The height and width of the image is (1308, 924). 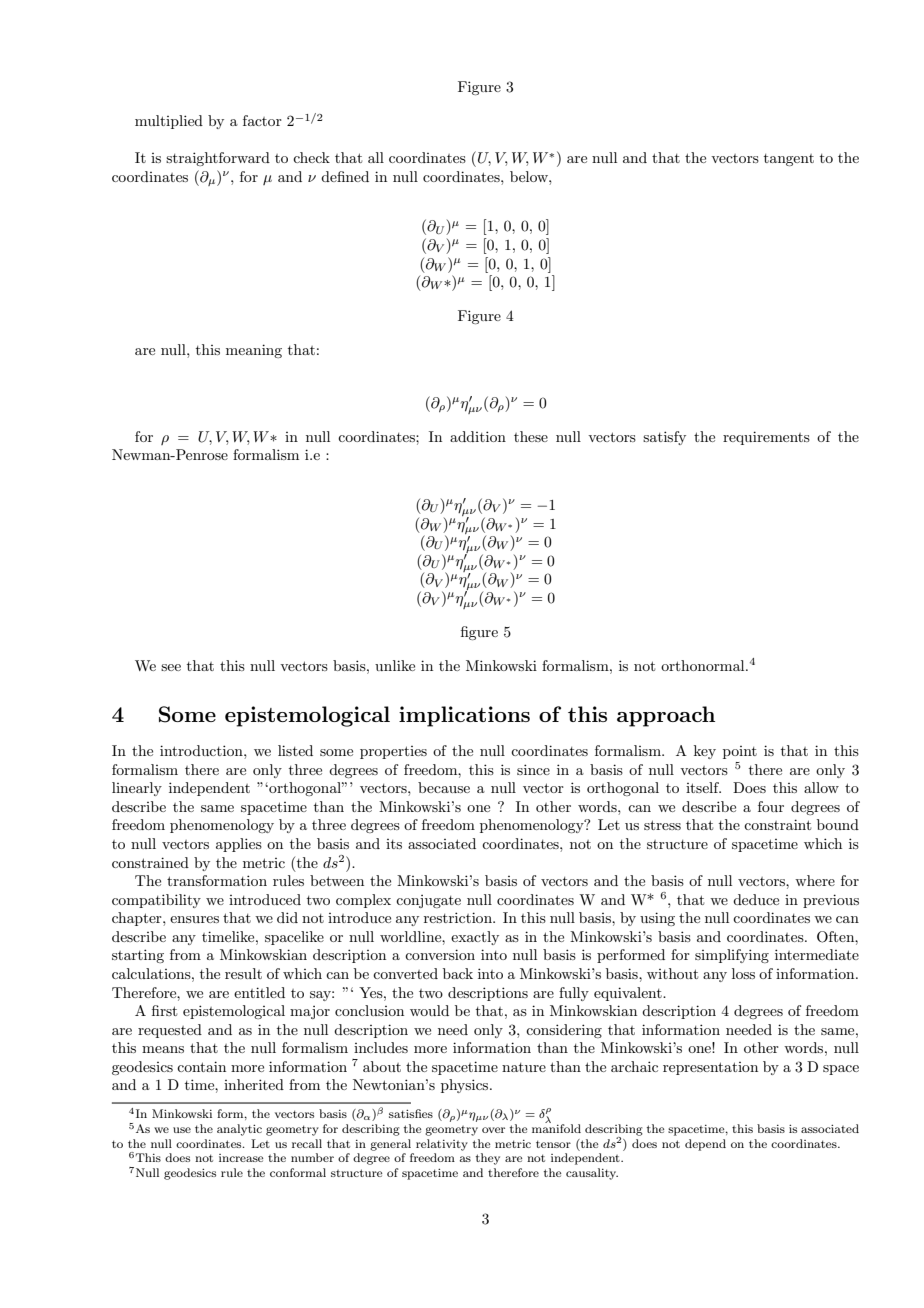 What do you see at coordinates (239, 1130) in the image?
I see `analytic` at bounding box center [239, 1130].
